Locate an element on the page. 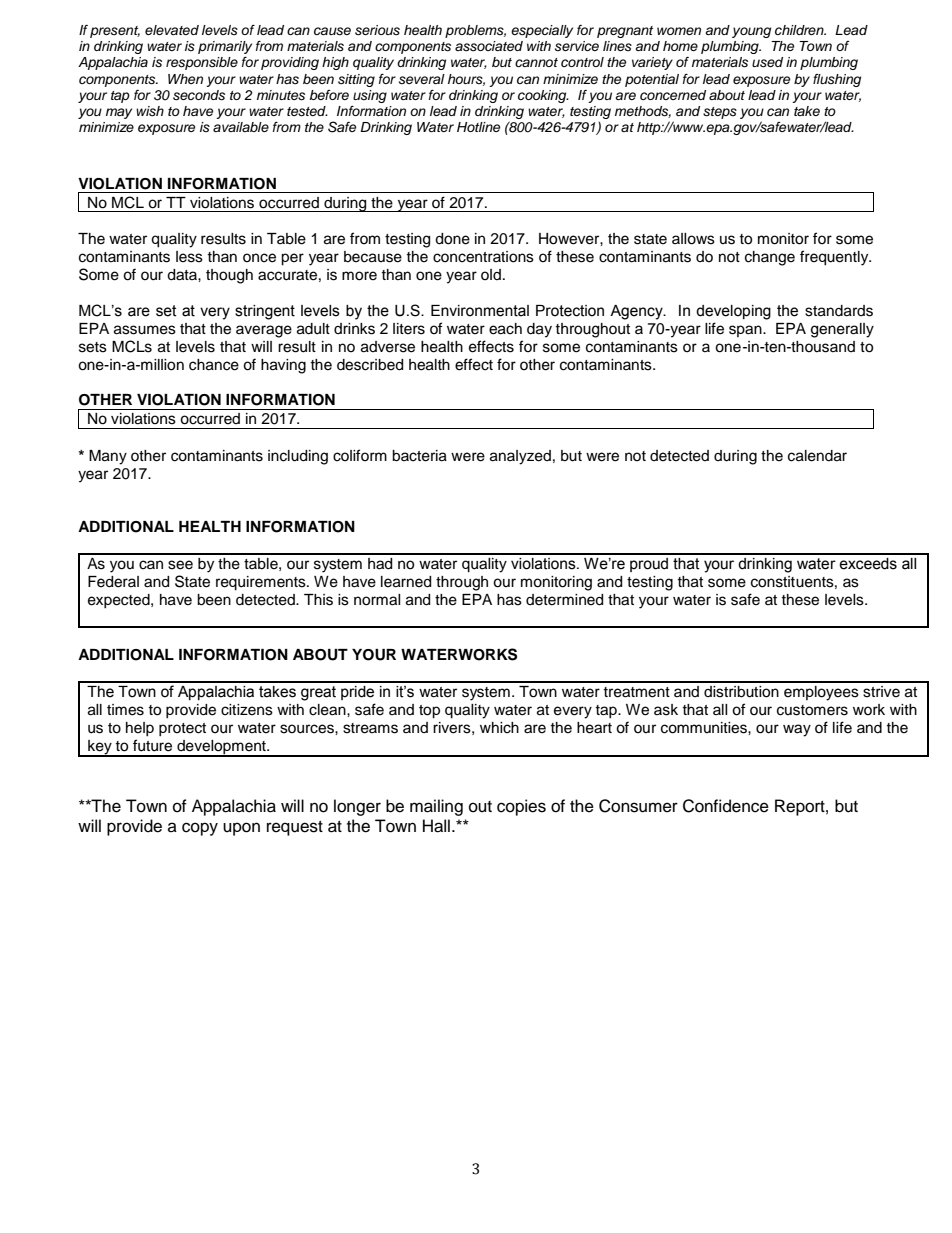 The image size is (952, 1233). see is located at coordinates (180, 565).
